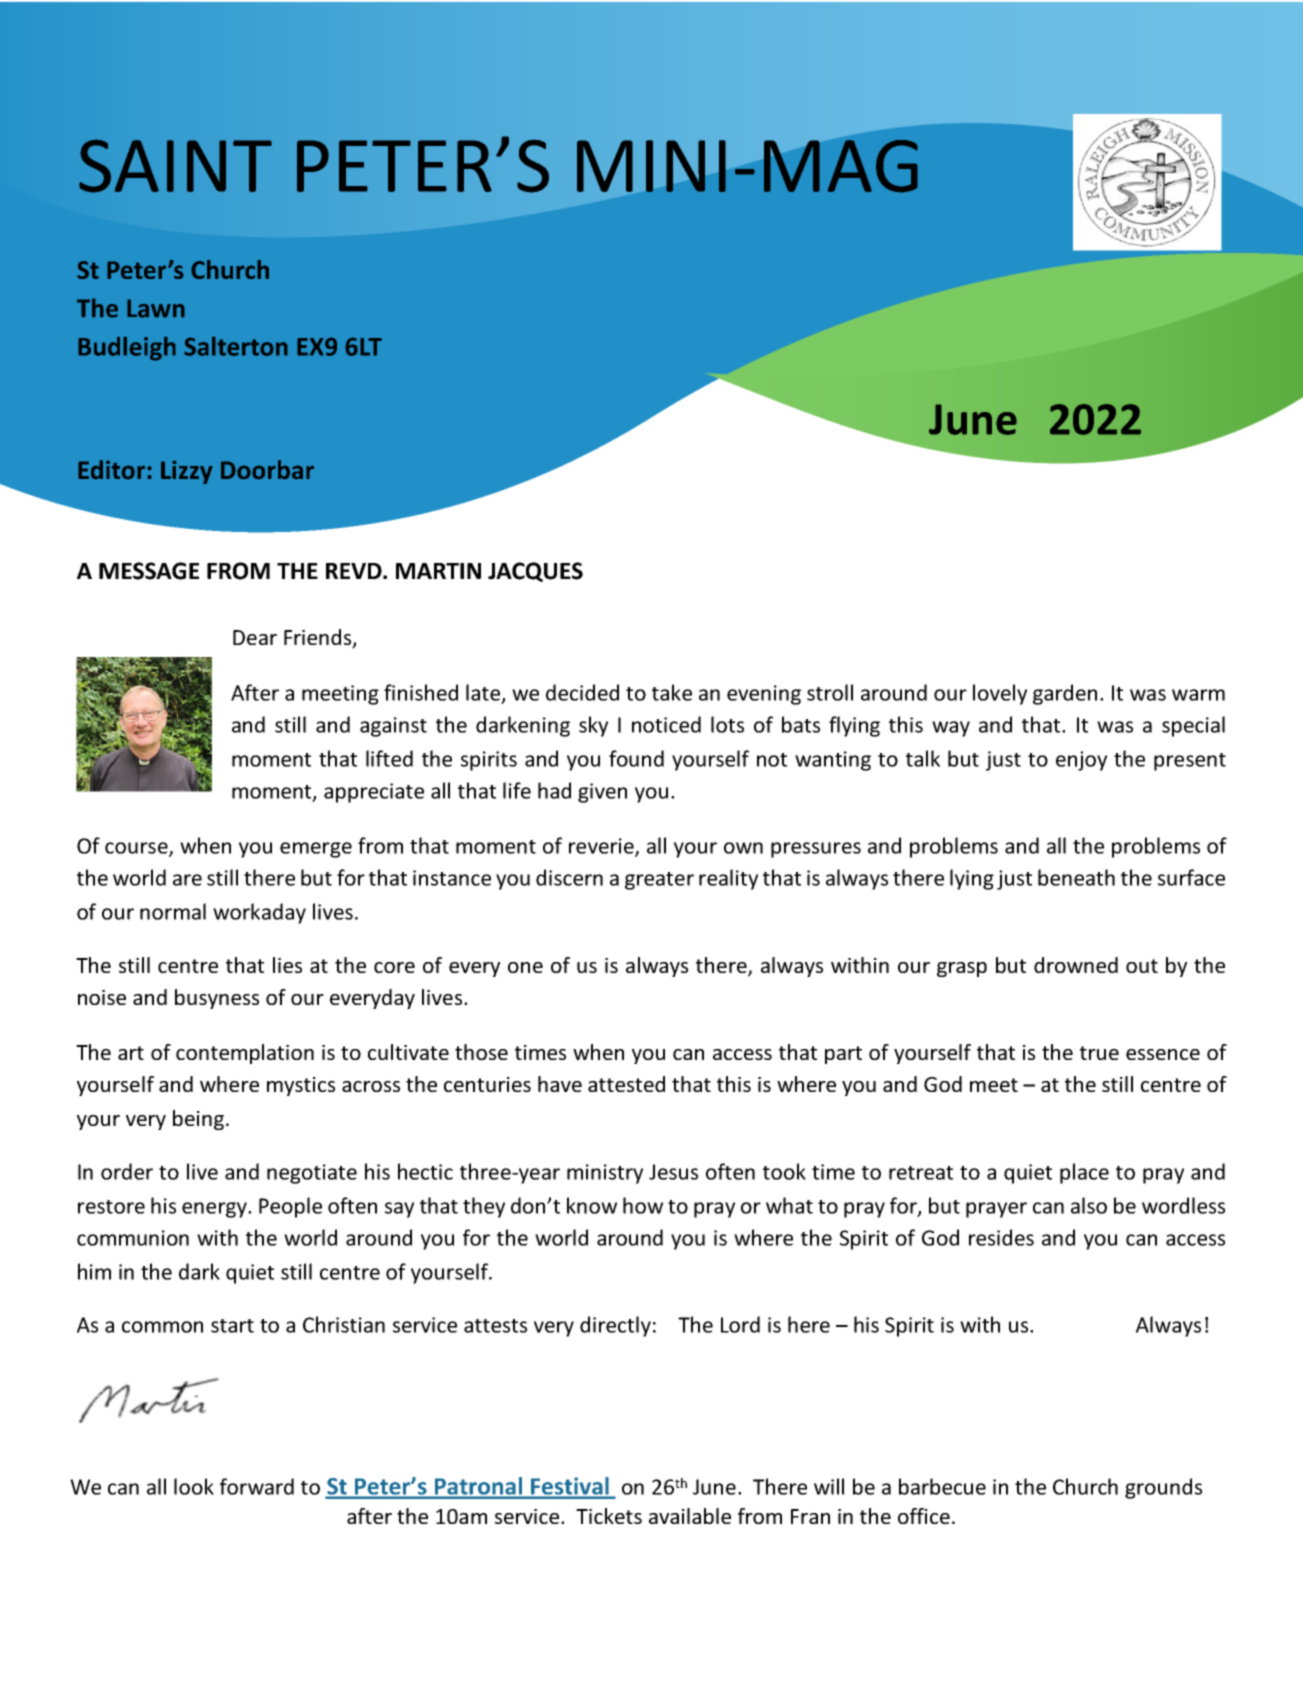 Image resolution: width=1303 pixels, height=1686 pixels. I want to click on reverie, so click(602, 847).
